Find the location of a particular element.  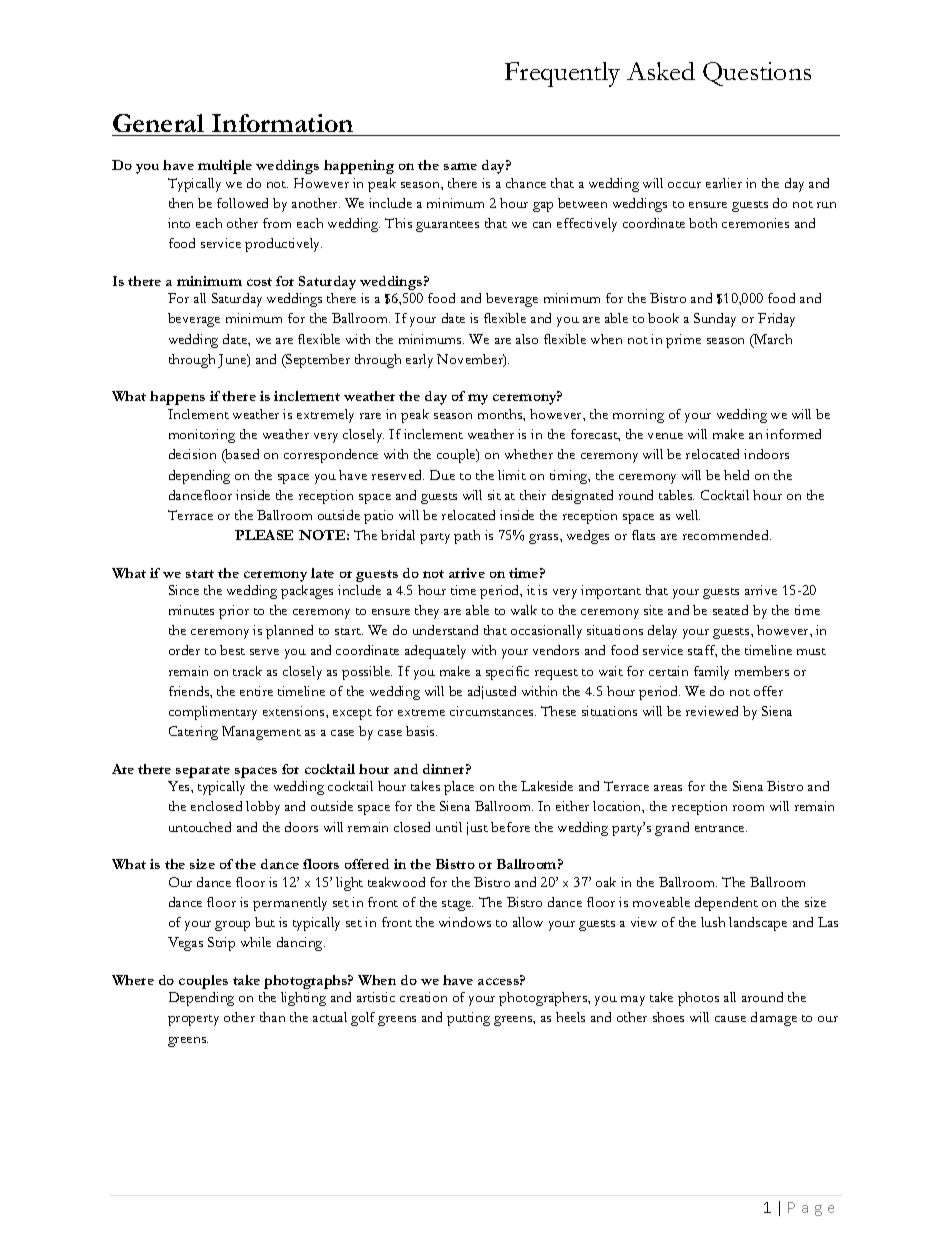

putting is located at coordinates (468, 1019).
